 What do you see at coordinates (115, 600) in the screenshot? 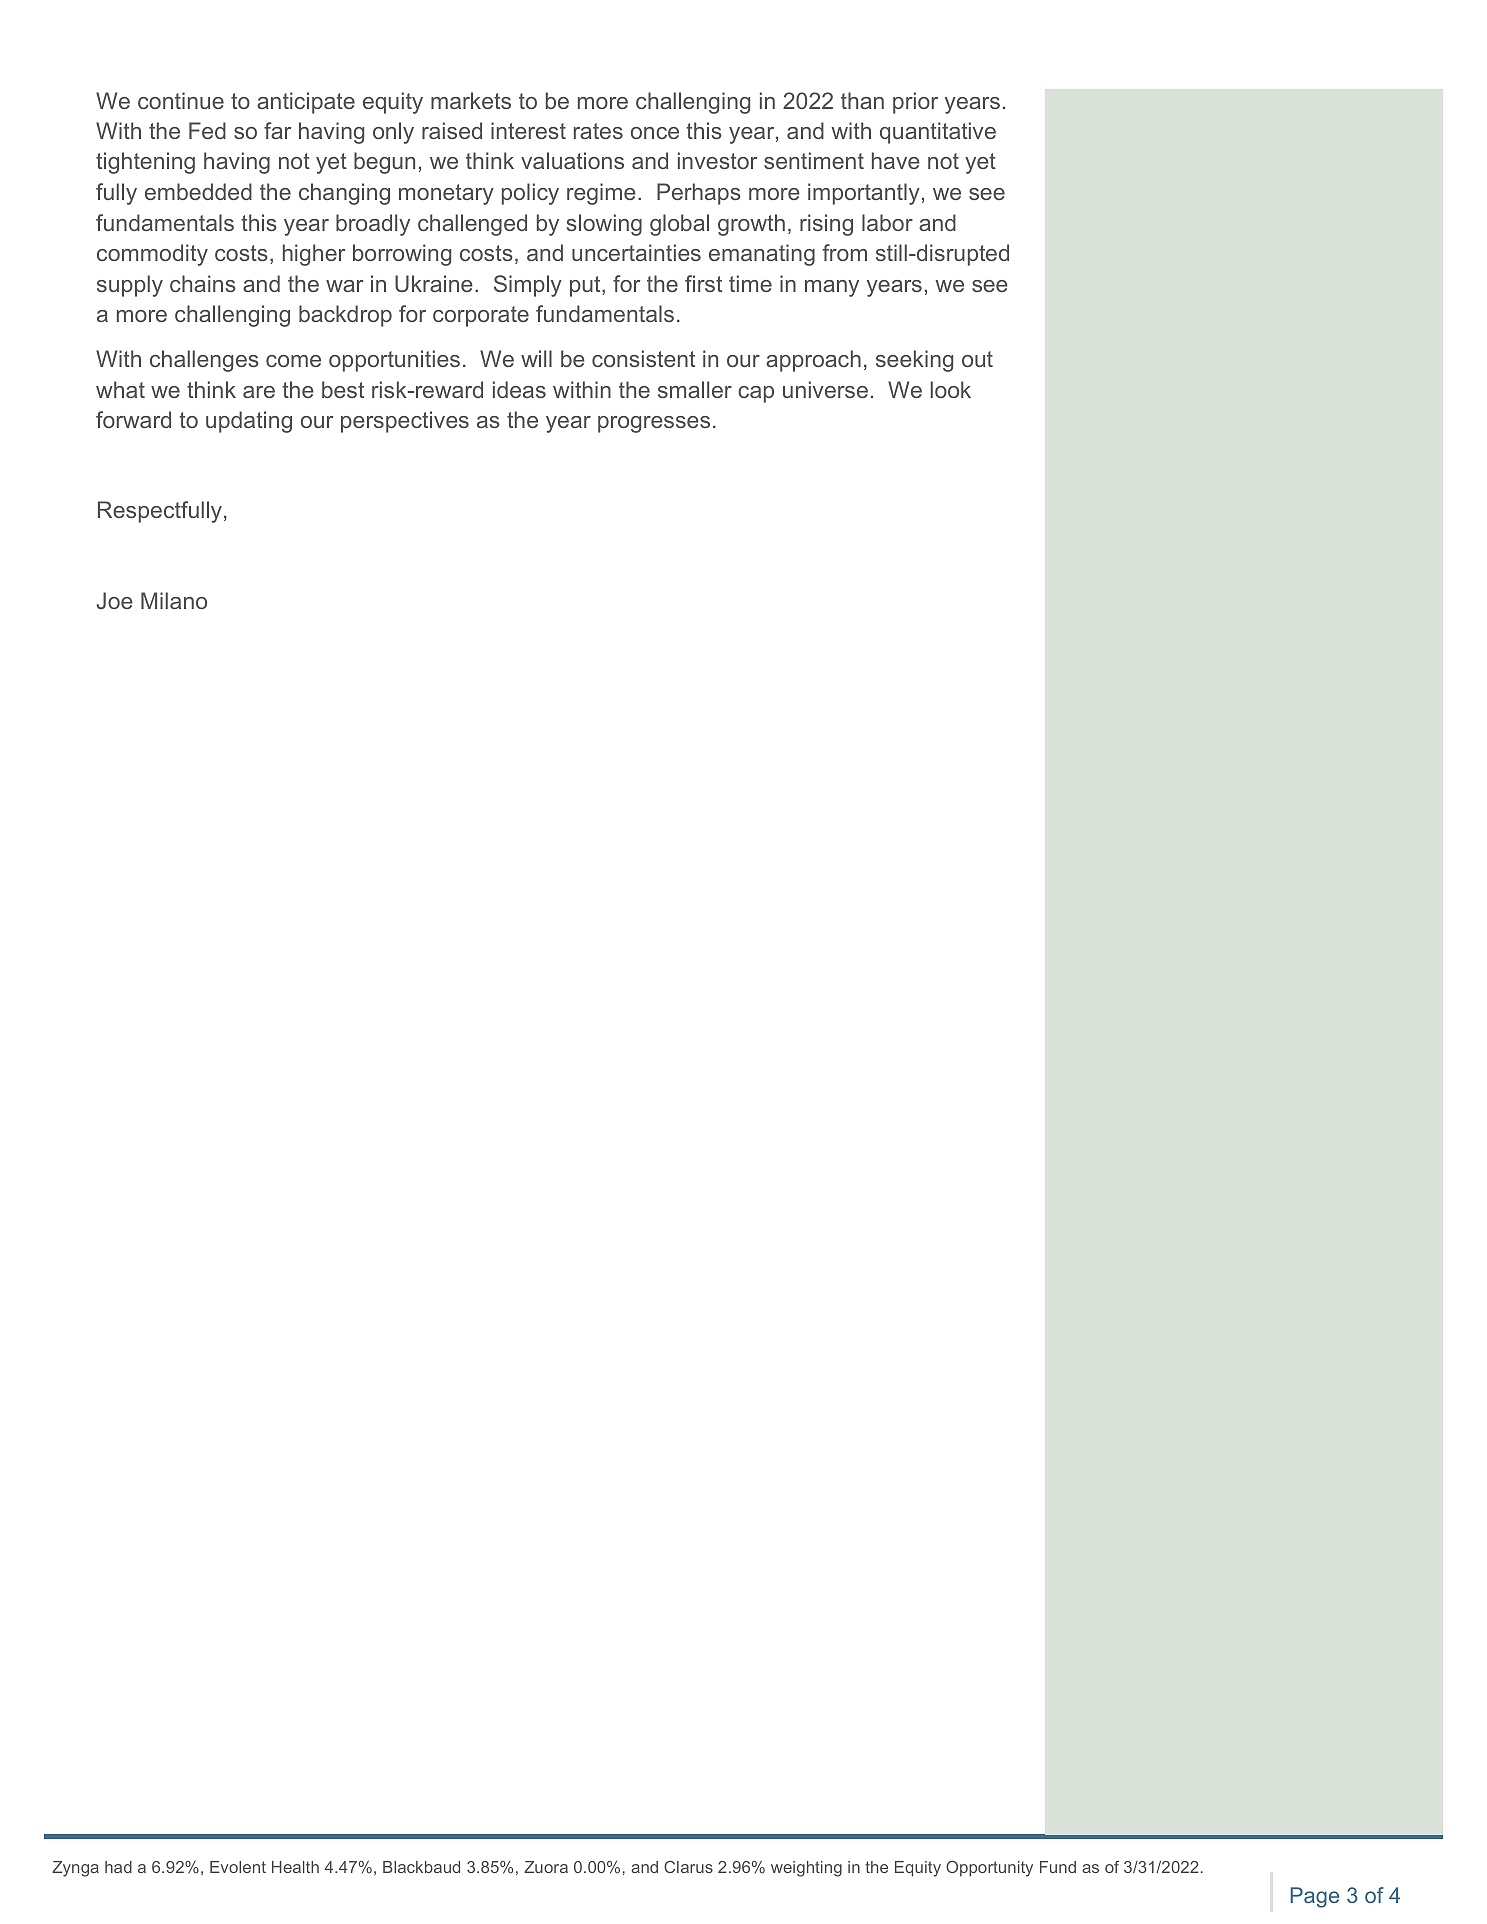
I see `Joe` at bounding box center [115, 600].
